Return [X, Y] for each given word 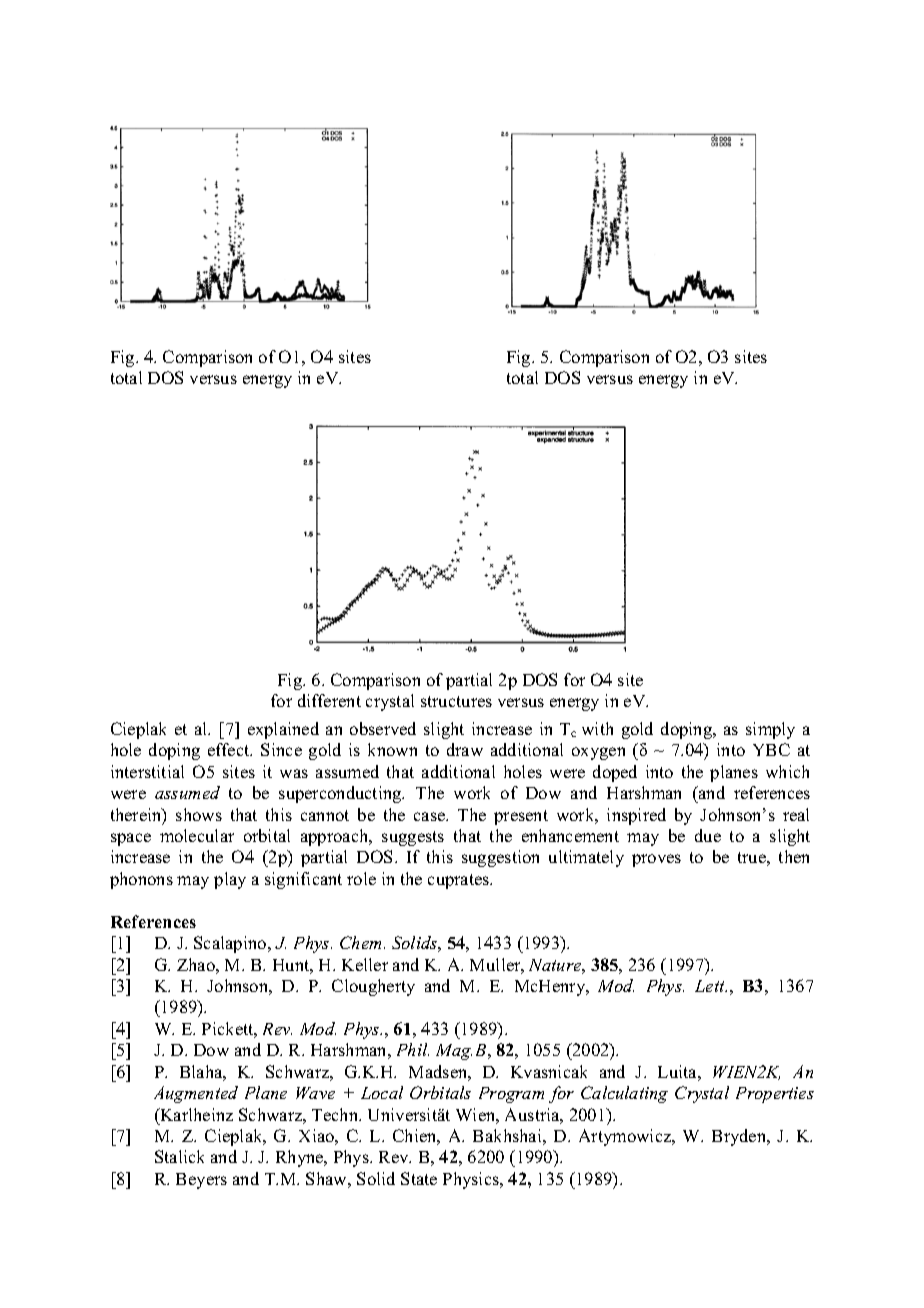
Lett [711, 986]
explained [283, 730]
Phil [413, 1049]
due [708, 835]
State [419, 1178]
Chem [362, 942]
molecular [197, 835]
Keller [365, 964]
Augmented [196, 1094]
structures [456, 701]
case [431, 816]
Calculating [624, 1094]
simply [770, 730]
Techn [336, 1114]
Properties [775, 1095]
